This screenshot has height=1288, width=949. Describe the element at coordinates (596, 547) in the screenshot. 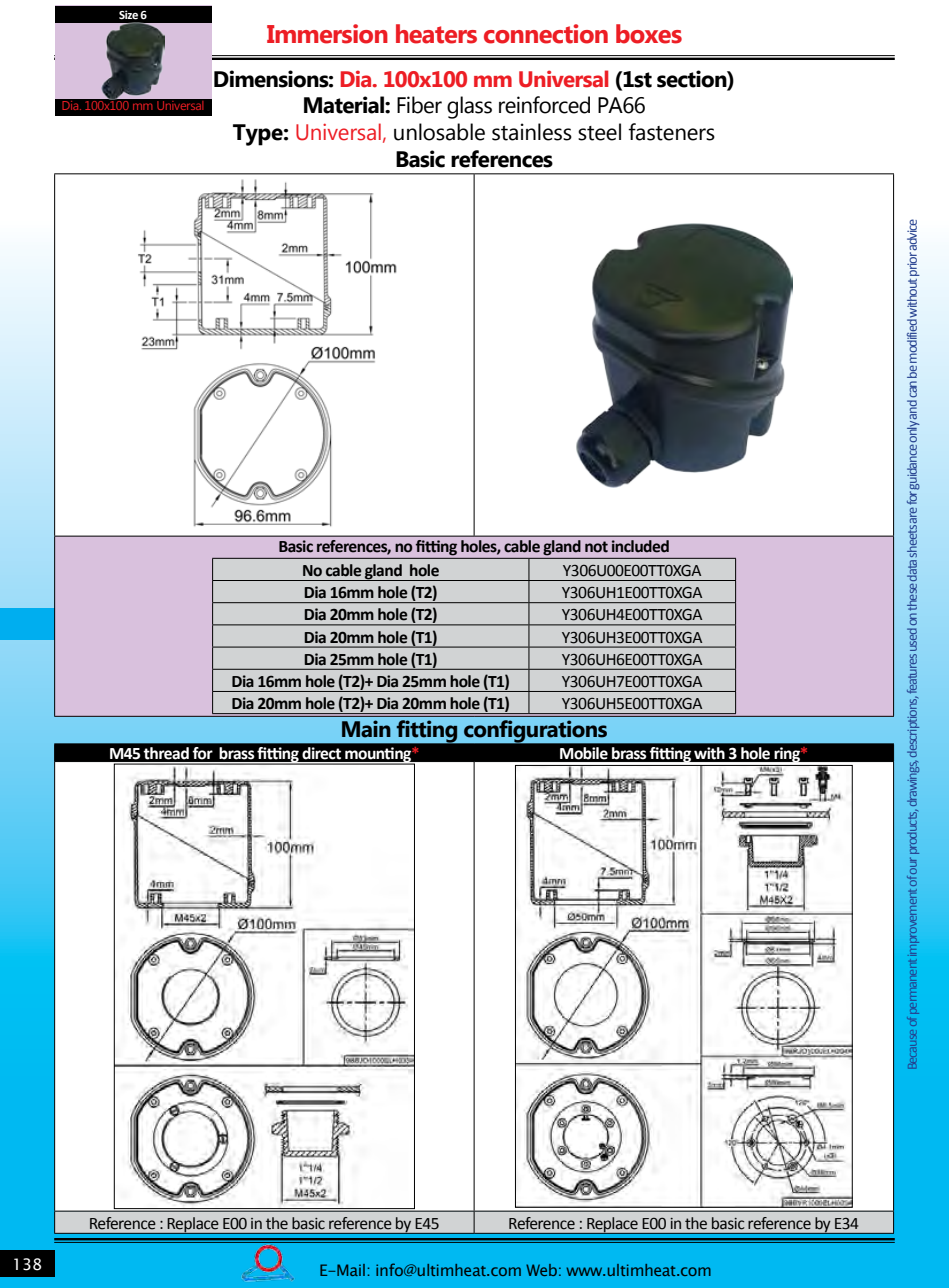

I see `not` at that location.
